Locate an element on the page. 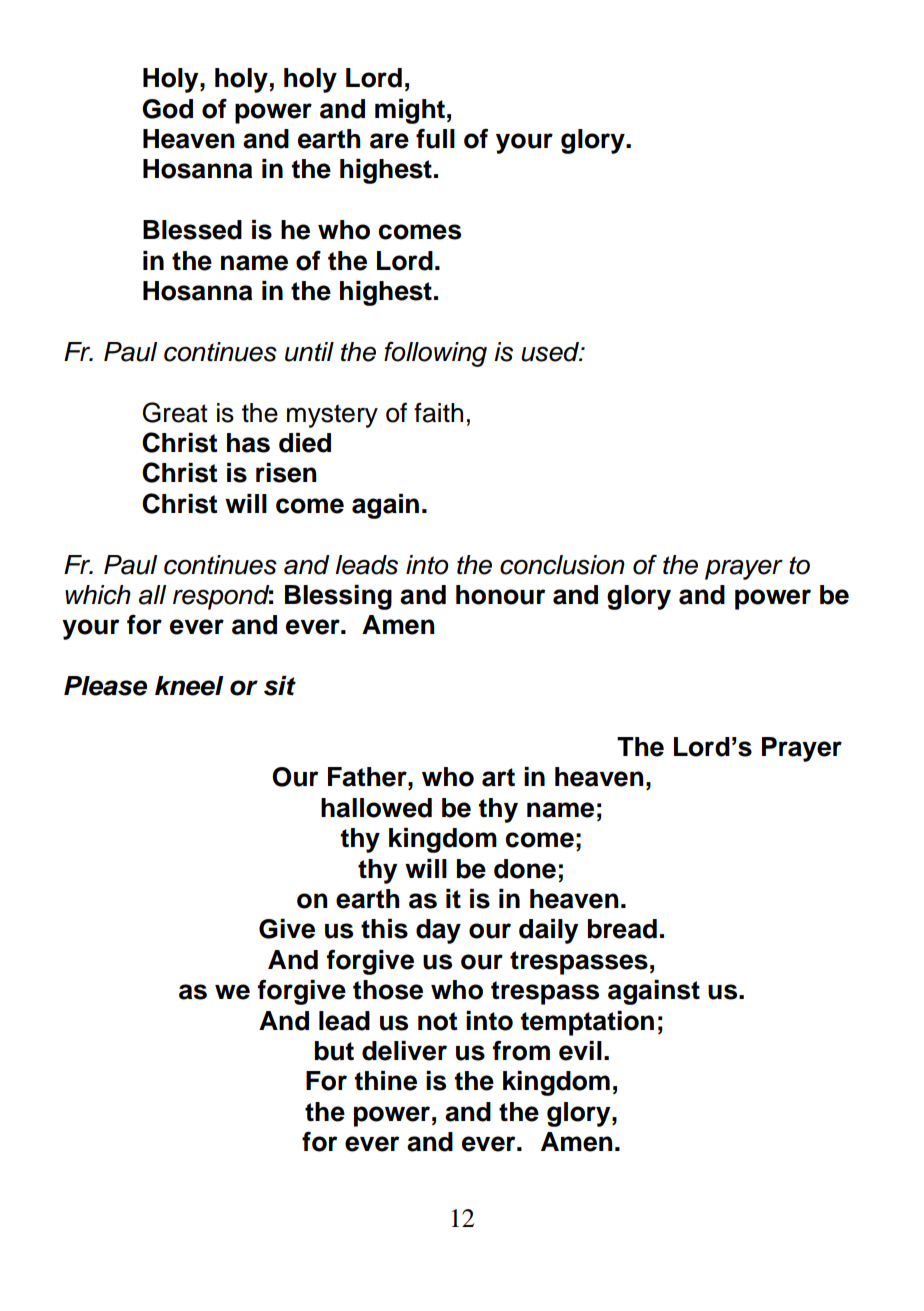 The height and width of the document is (1311, 924). done is located at coordinates (525, 869).
